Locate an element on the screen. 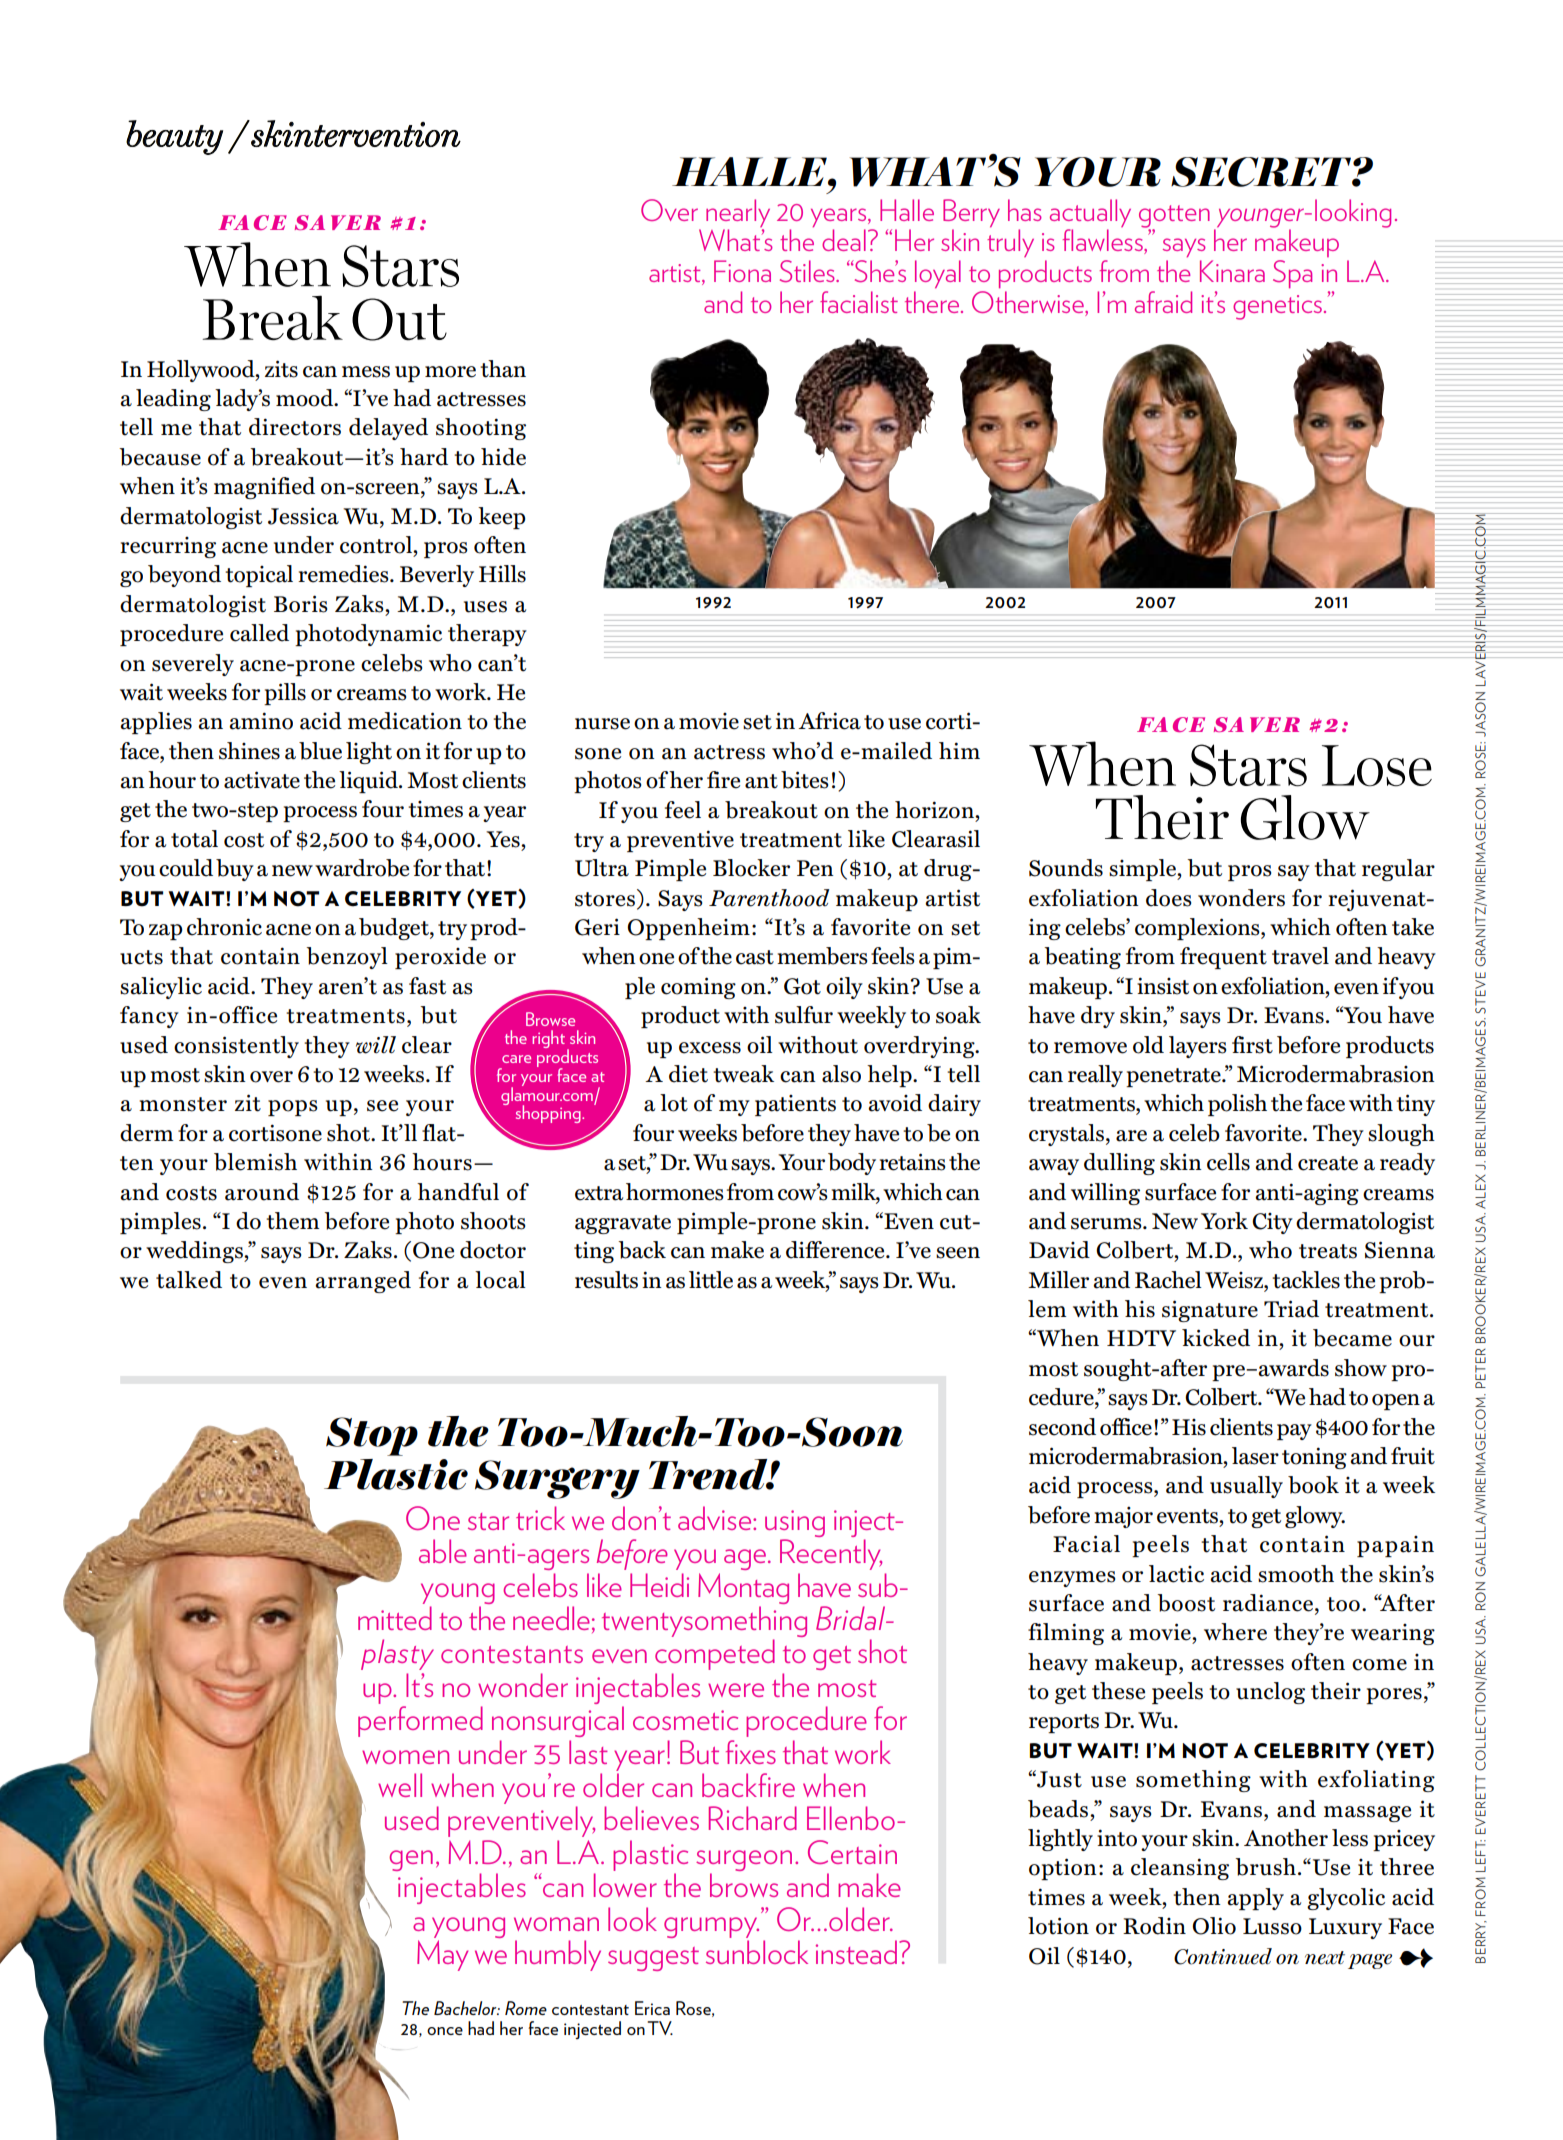 This screenshot has height=2140, width=1563. Continued is located at coordinates (1223, 1956).
